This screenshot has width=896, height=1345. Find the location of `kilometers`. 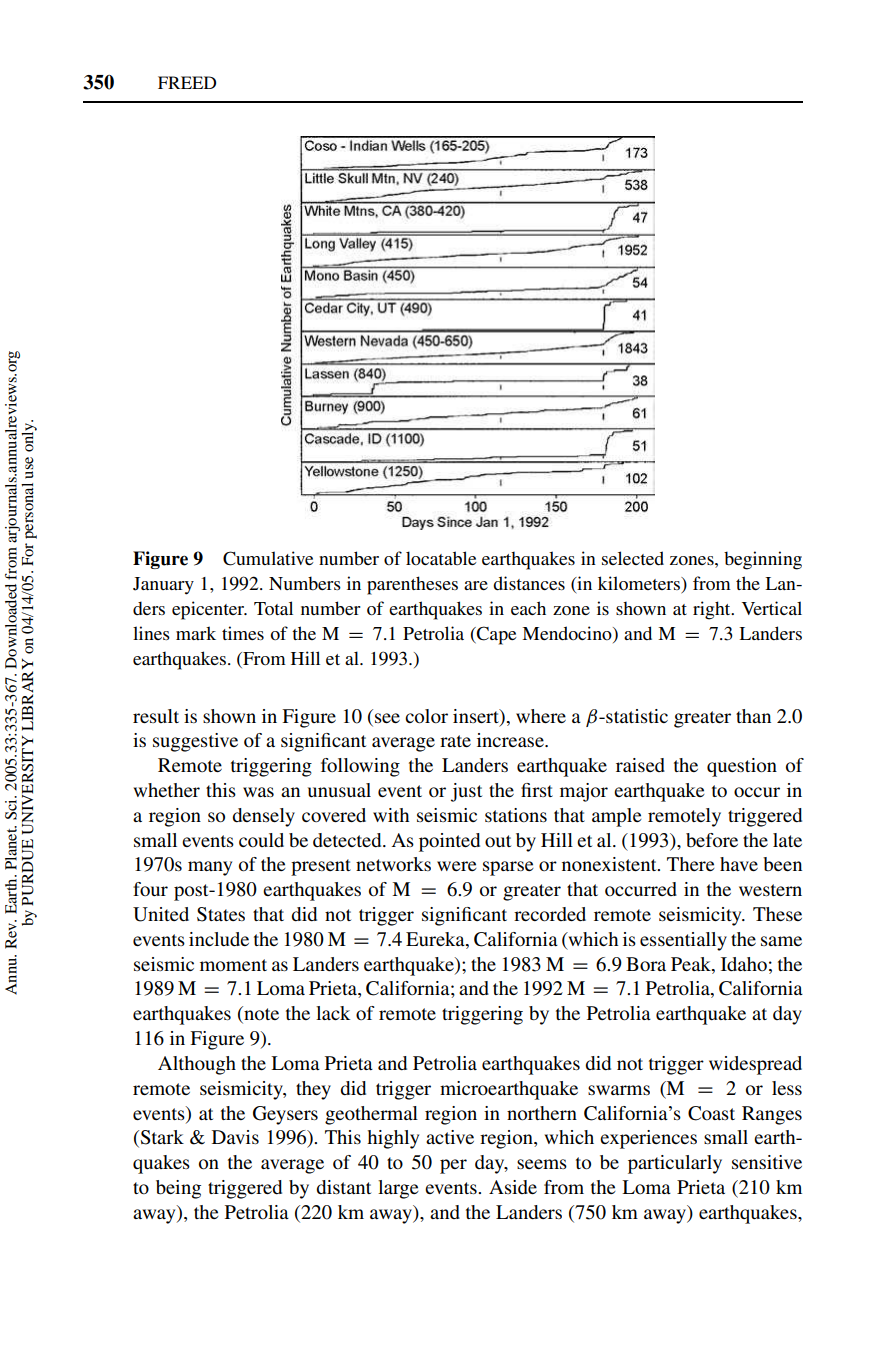

kilometers is located at coordinates (640, 584).
